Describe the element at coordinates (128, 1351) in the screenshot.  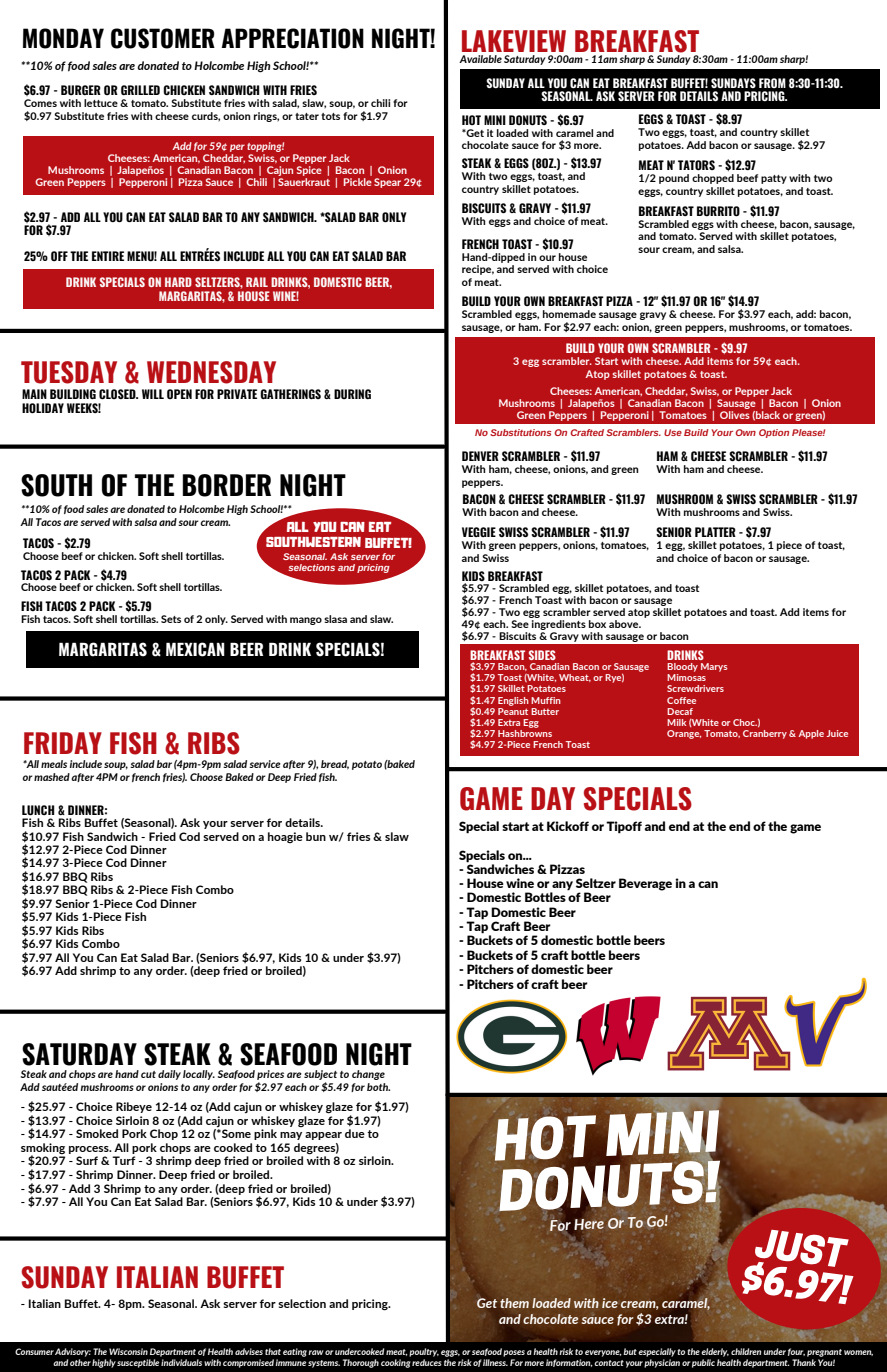
I see `Wisconsin` at that location.
